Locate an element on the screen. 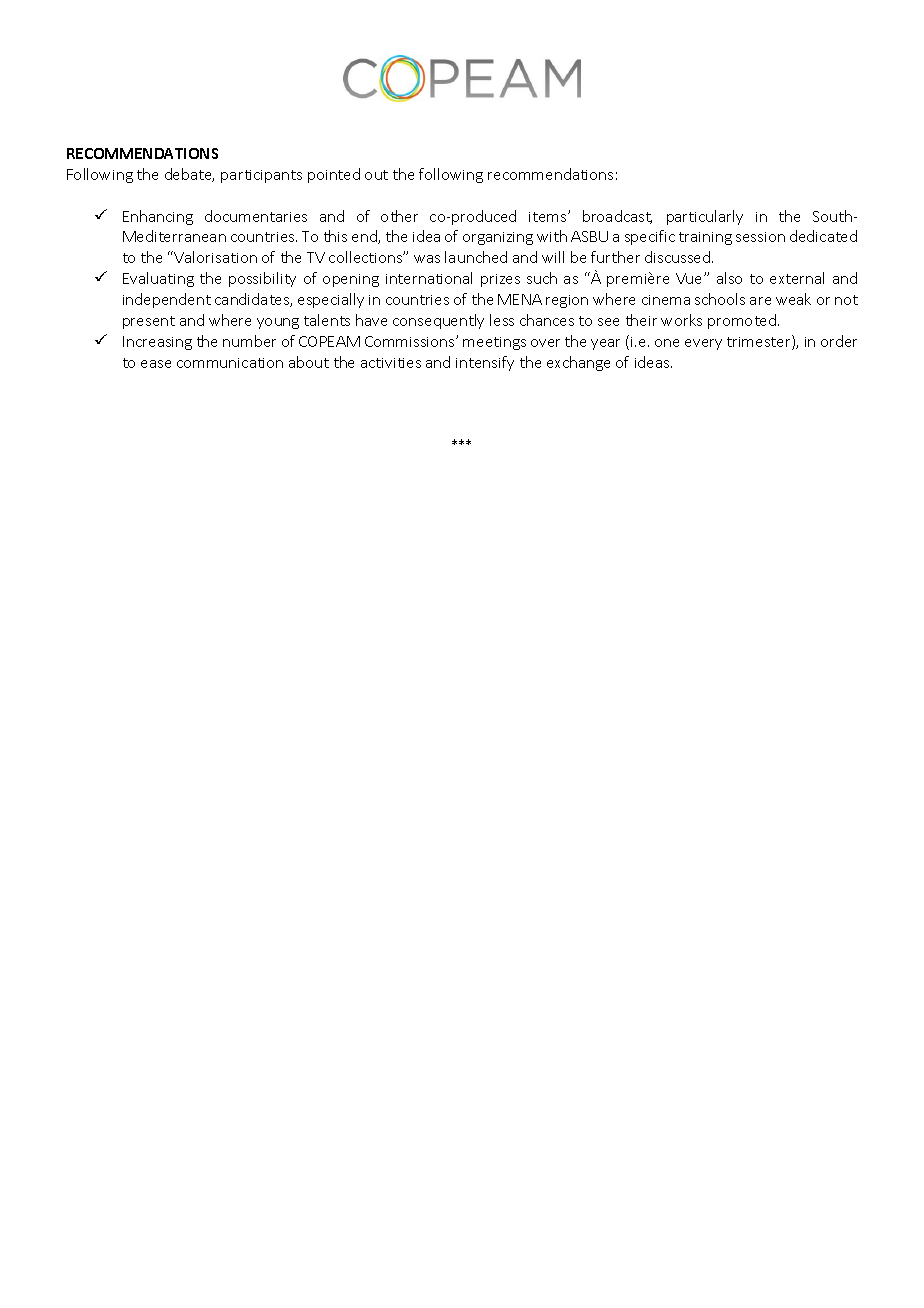  also is located at coordinates (729, 278).
